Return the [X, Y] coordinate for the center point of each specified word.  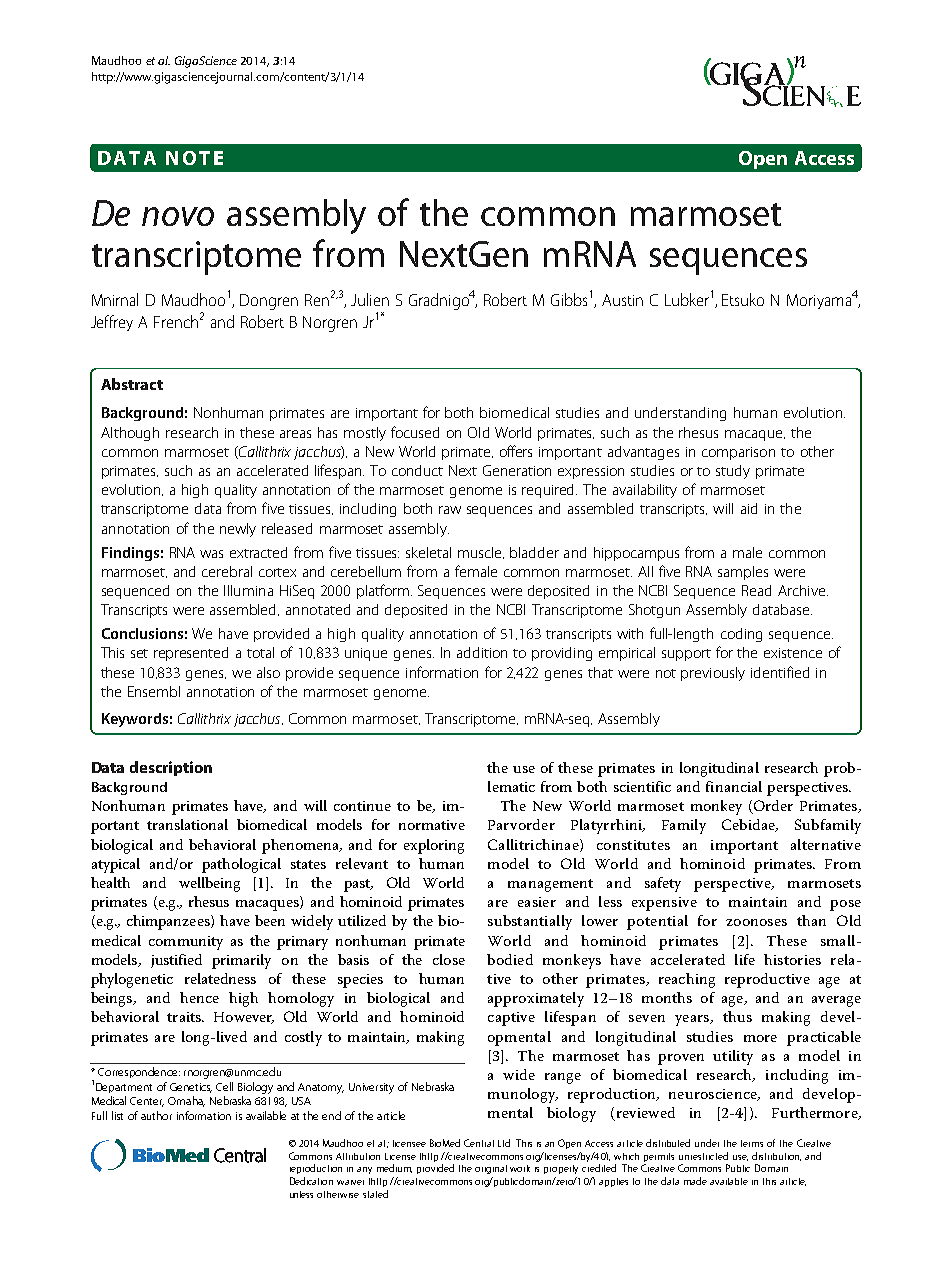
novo [178, 216]
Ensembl [154, 691]
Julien [370, 299]
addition [482, 652]
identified [780, 672]
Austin [622, 300]
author [156, 1115]
